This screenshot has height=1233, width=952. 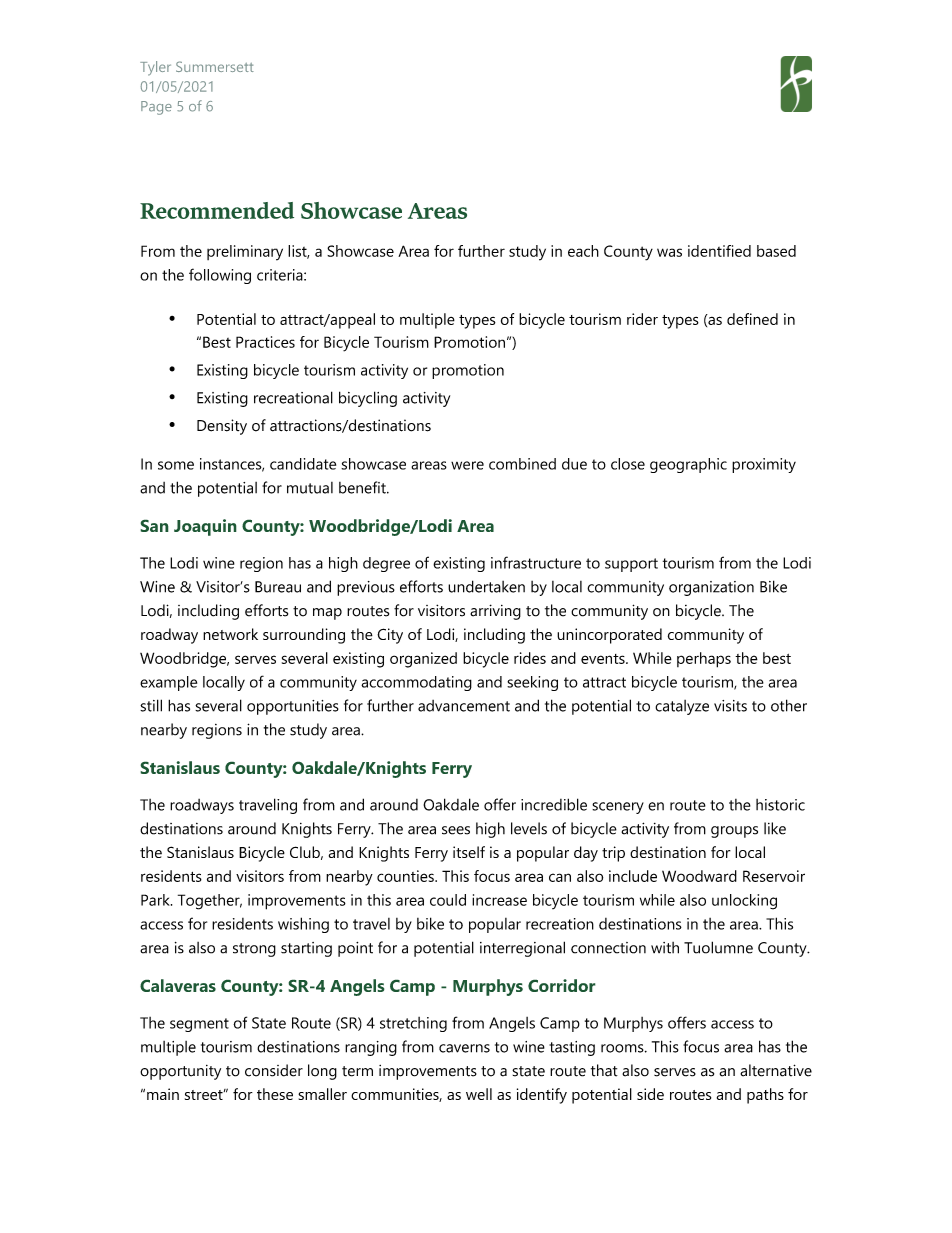 I want to click on each, so click(x=583, y=251).
